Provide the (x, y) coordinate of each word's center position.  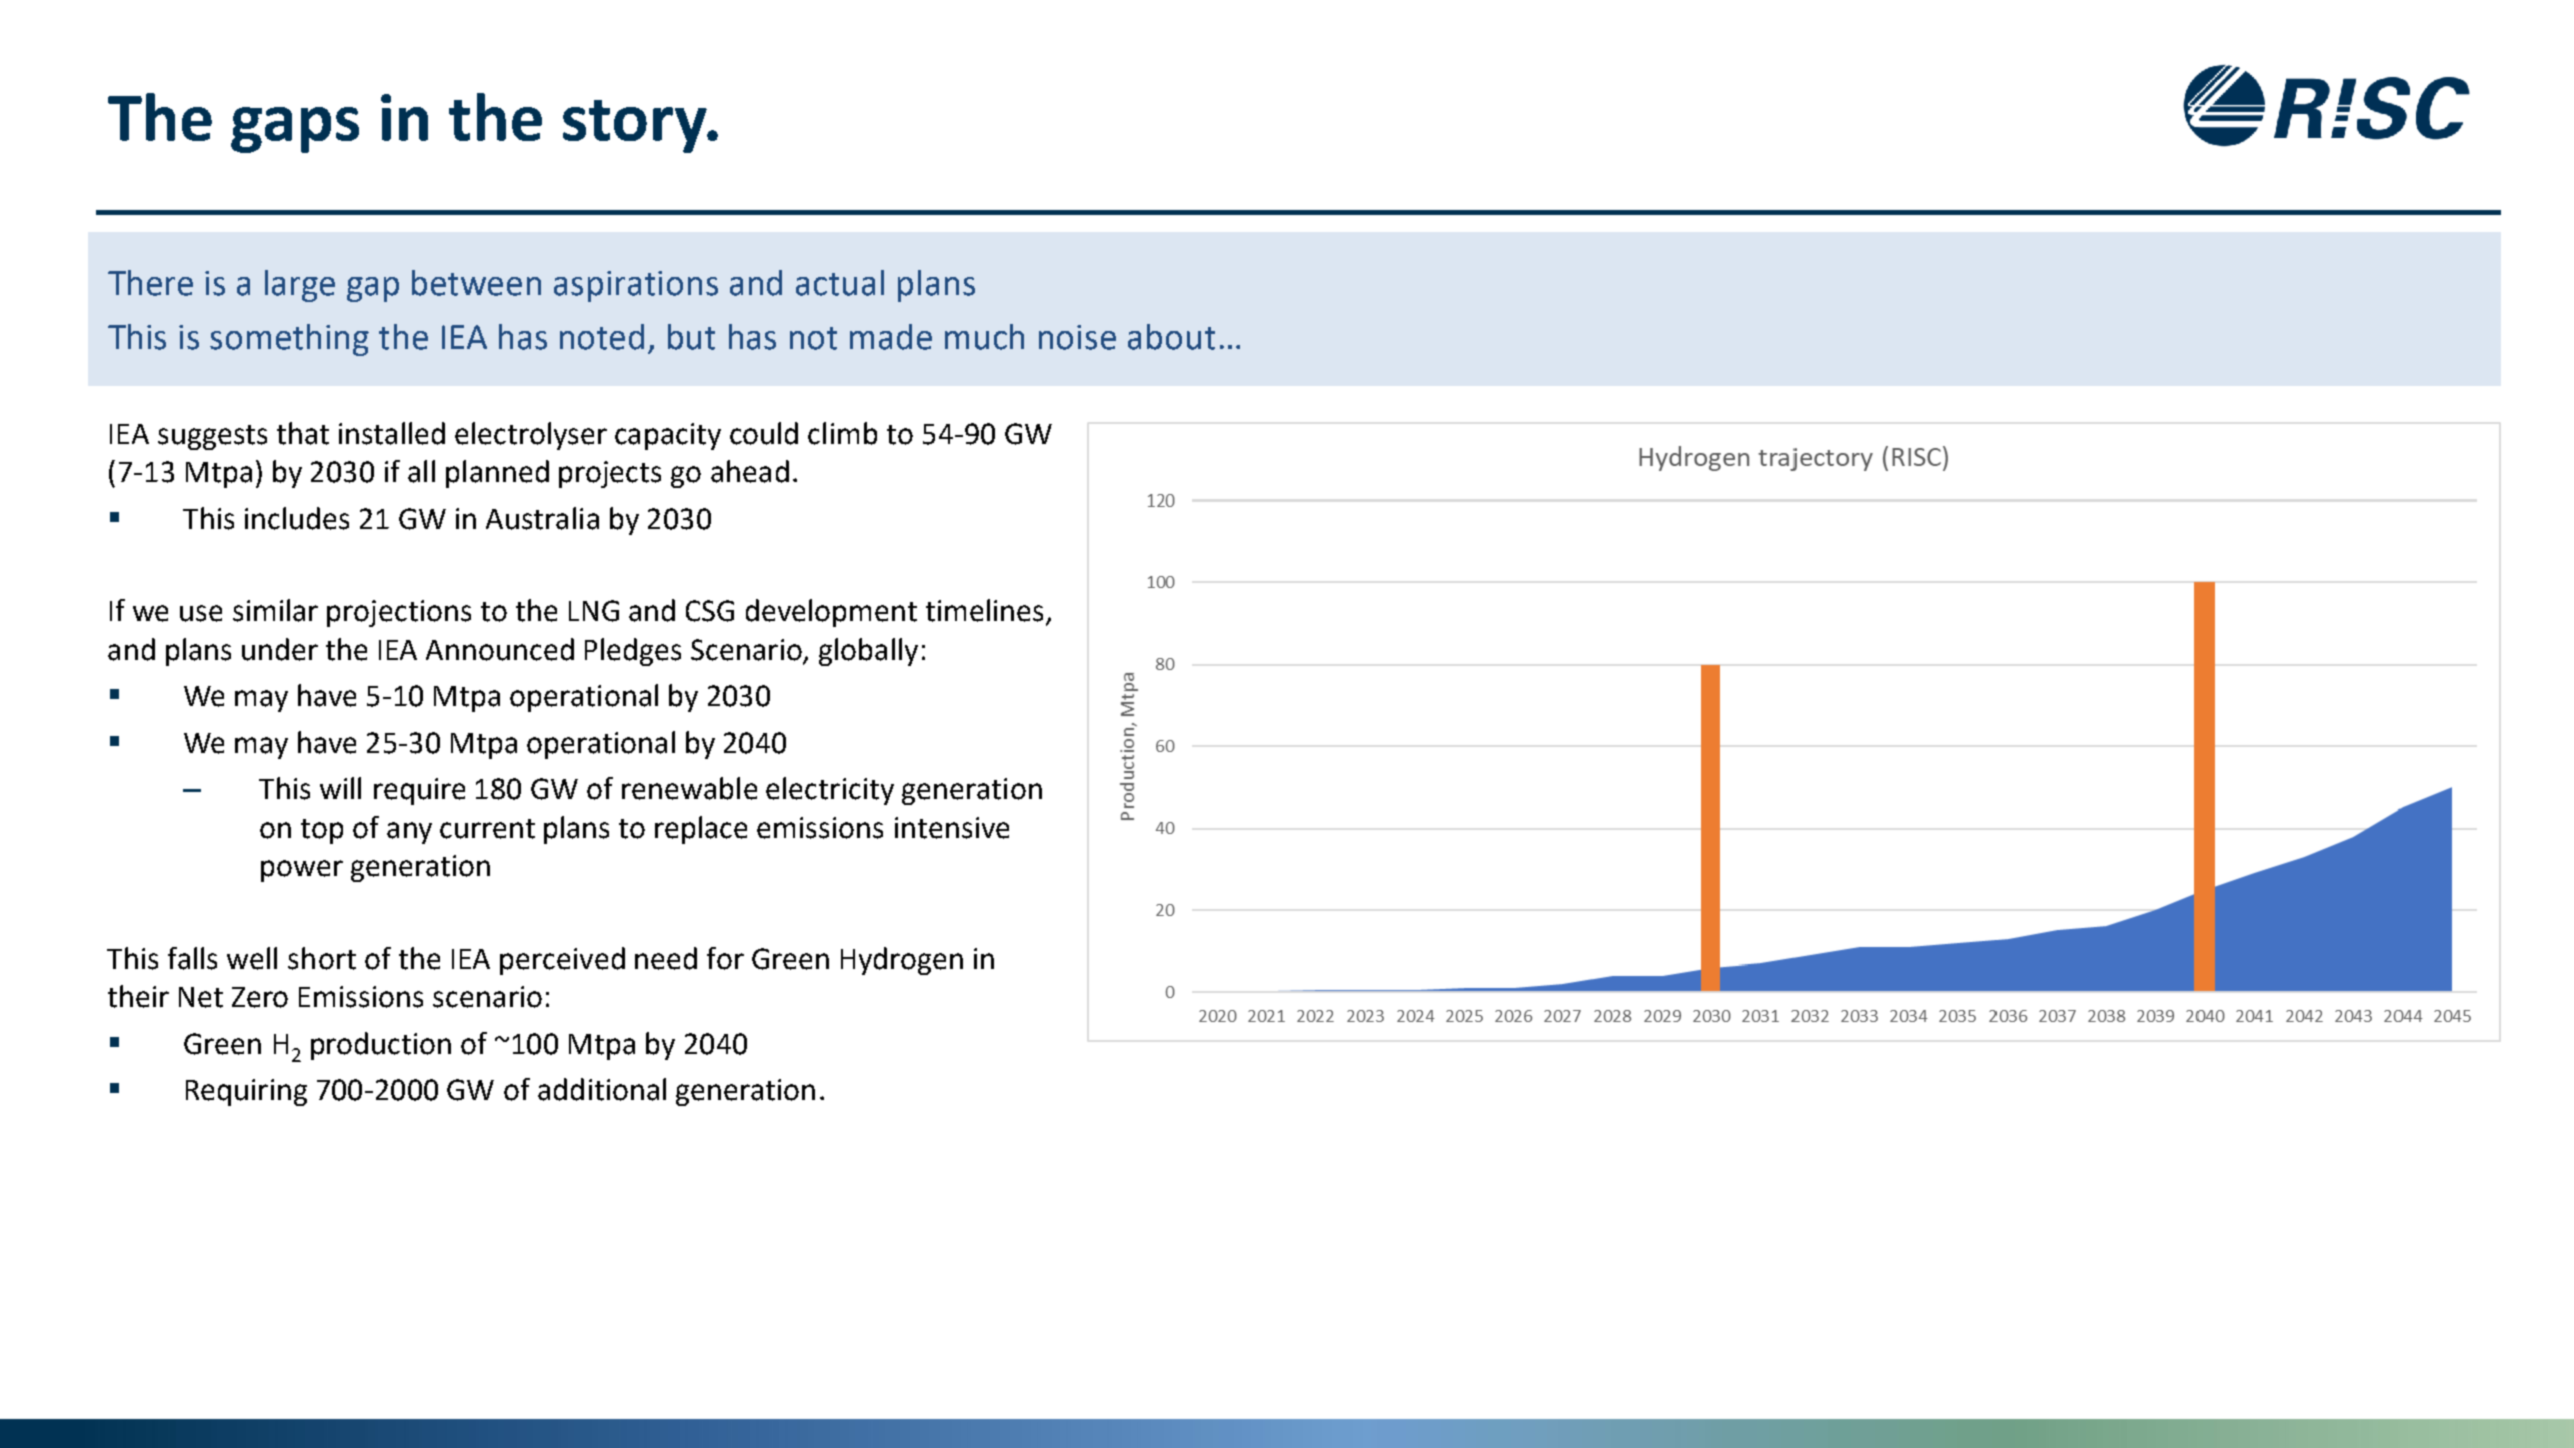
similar (275, 610)
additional (602, 1089)
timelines (986, 611)
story (636, 126)
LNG (594, 611)
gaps (295, 130)
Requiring (246, 1092)
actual (840, 283)
